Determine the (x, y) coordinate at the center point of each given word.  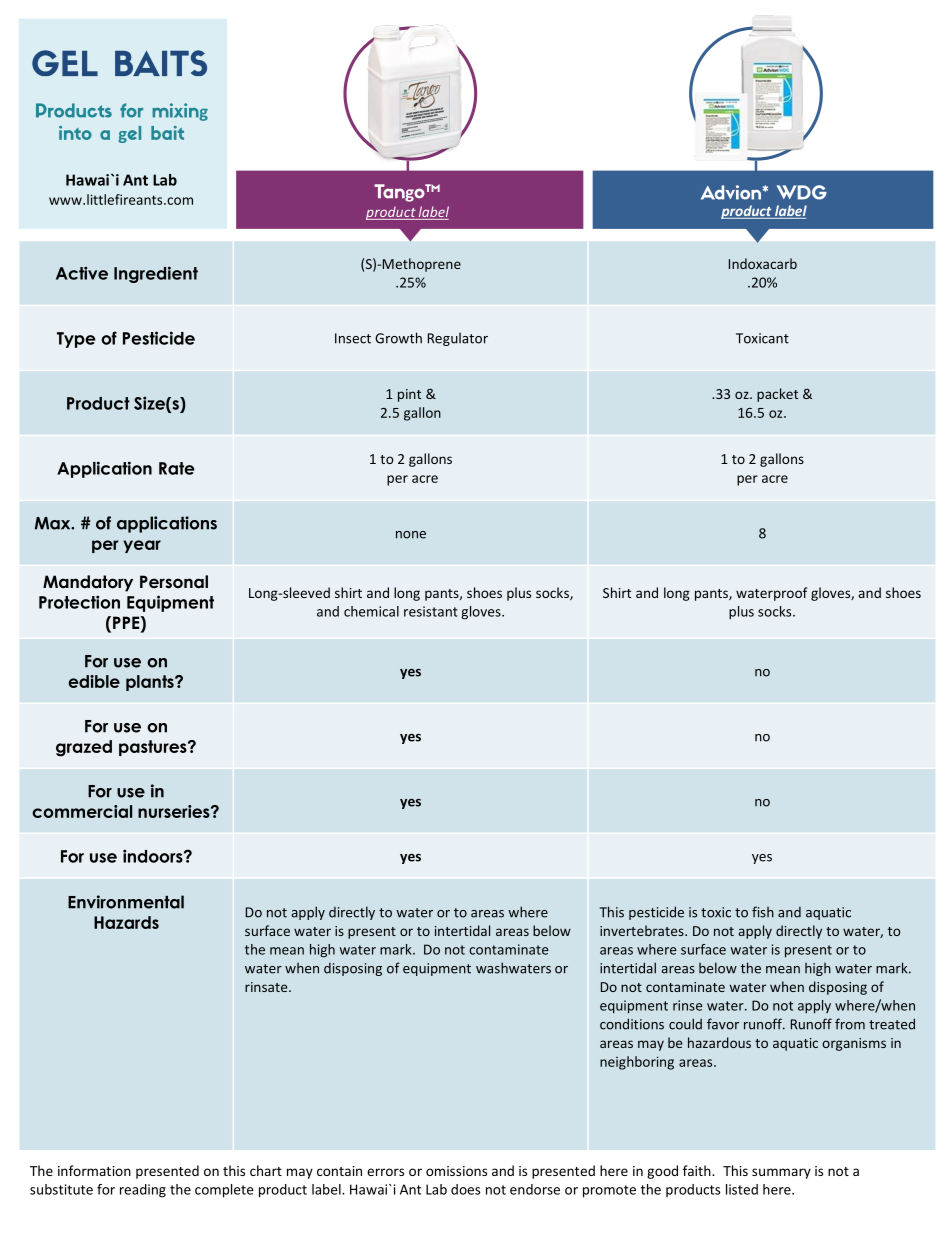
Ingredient (156, 274)
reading (143, 1191)
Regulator (458, 339)
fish (763, 912)
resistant (431, 611)
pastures (154, 748)
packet (777, 395)
